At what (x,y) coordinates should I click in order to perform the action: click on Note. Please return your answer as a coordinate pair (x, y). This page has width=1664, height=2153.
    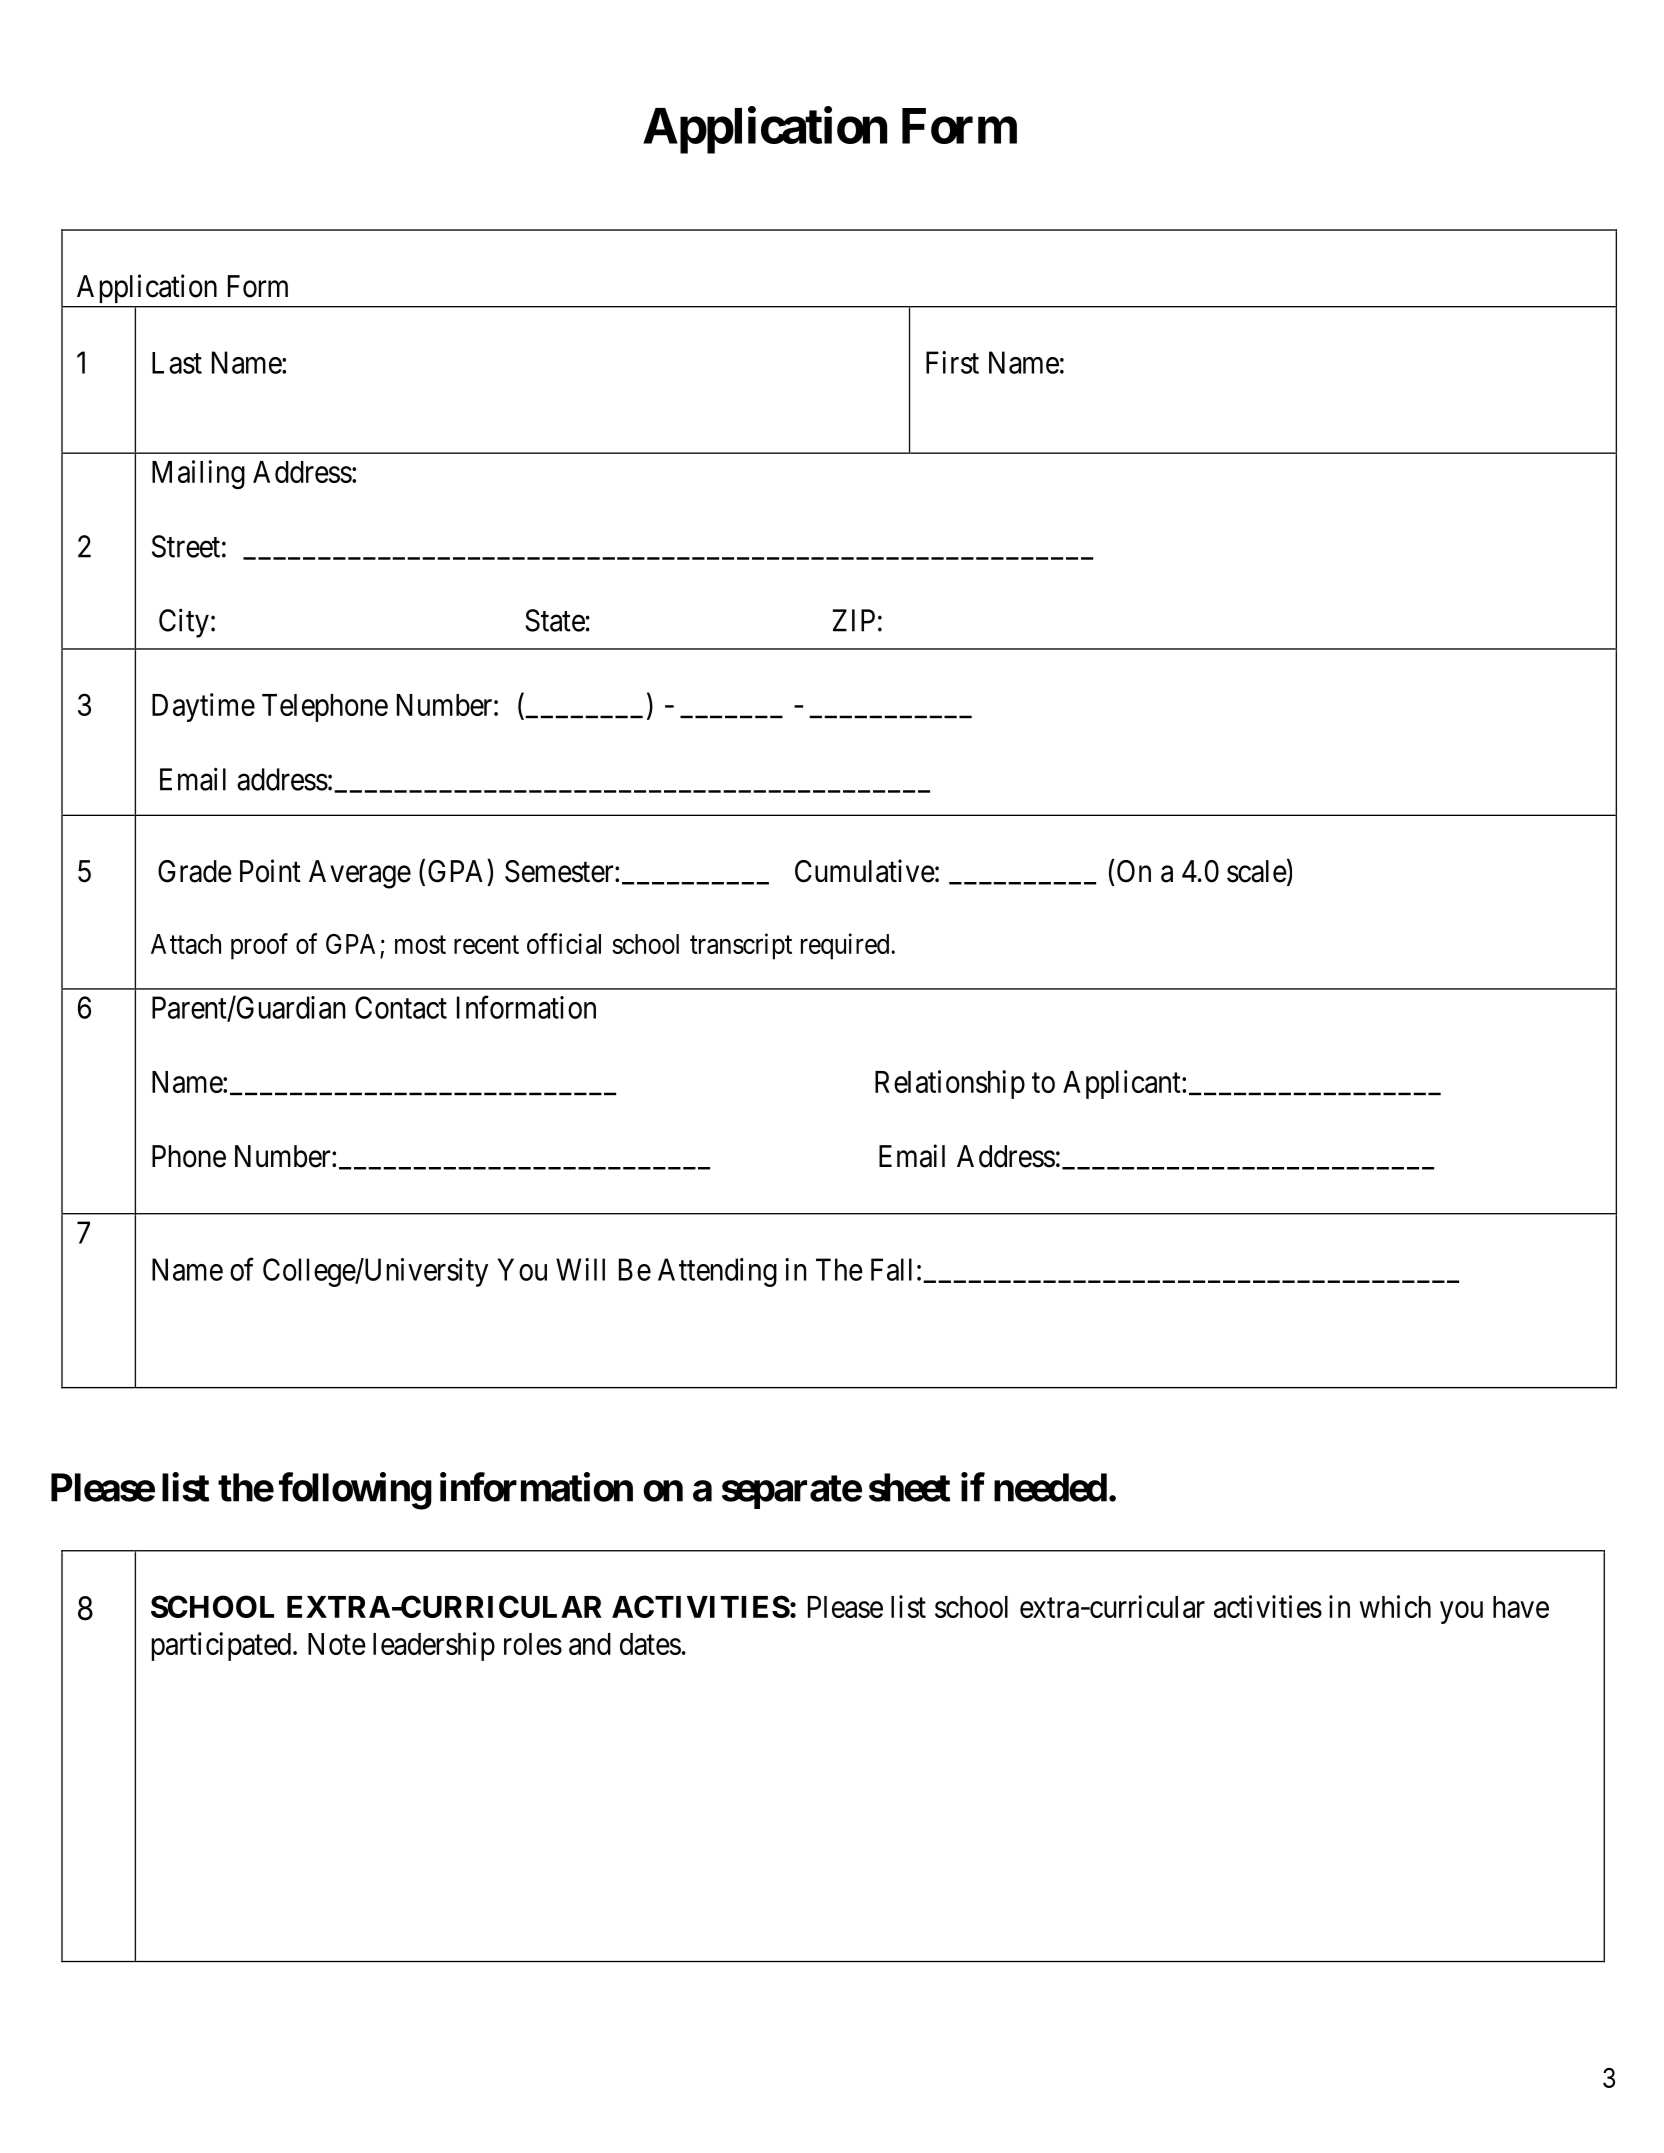
    Looking at the image, I should click on (337, 1644).
